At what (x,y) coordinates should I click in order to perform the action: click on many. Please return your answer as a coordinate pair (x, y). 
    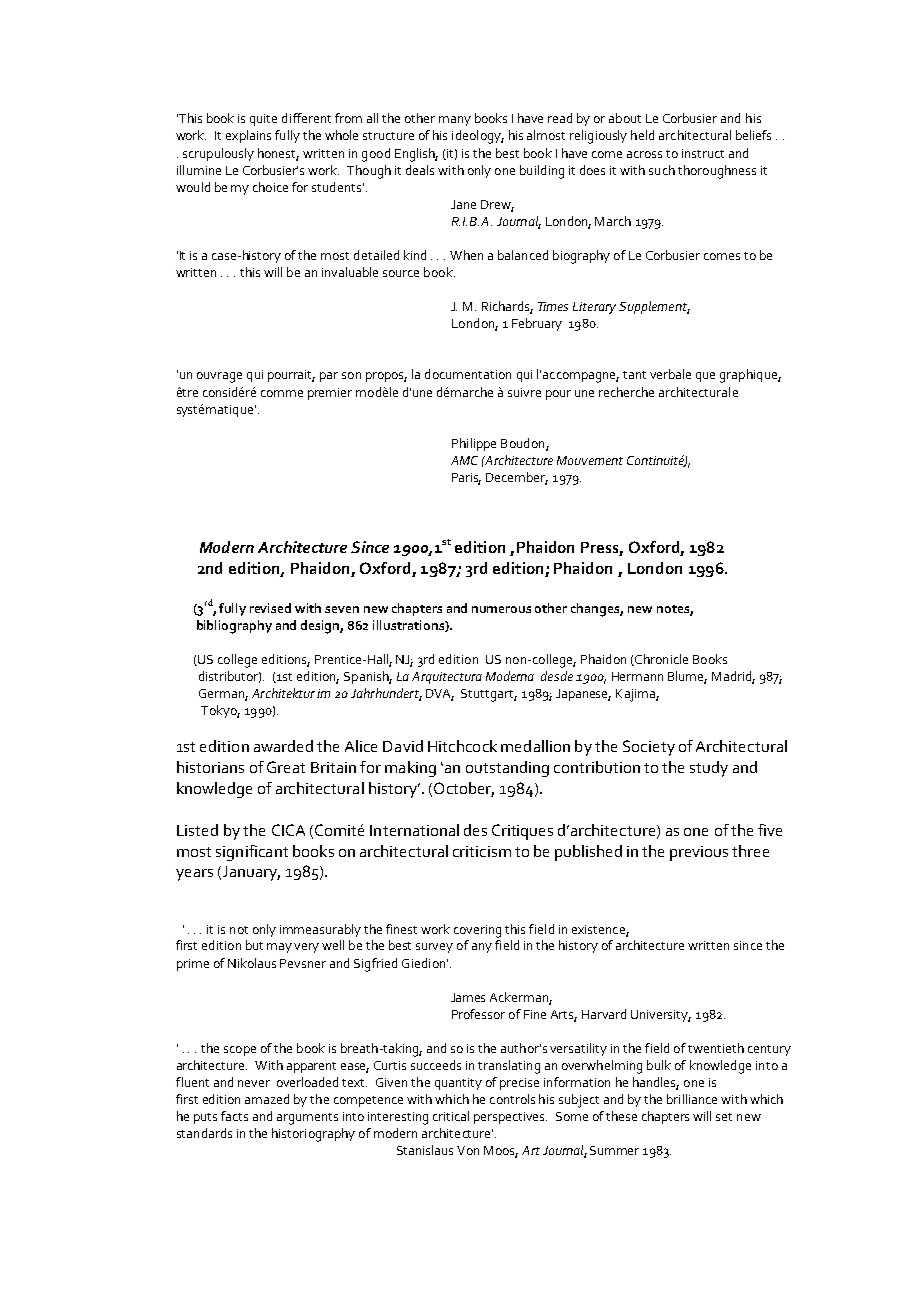
    Looking at the image, I should click on (455, 121).
